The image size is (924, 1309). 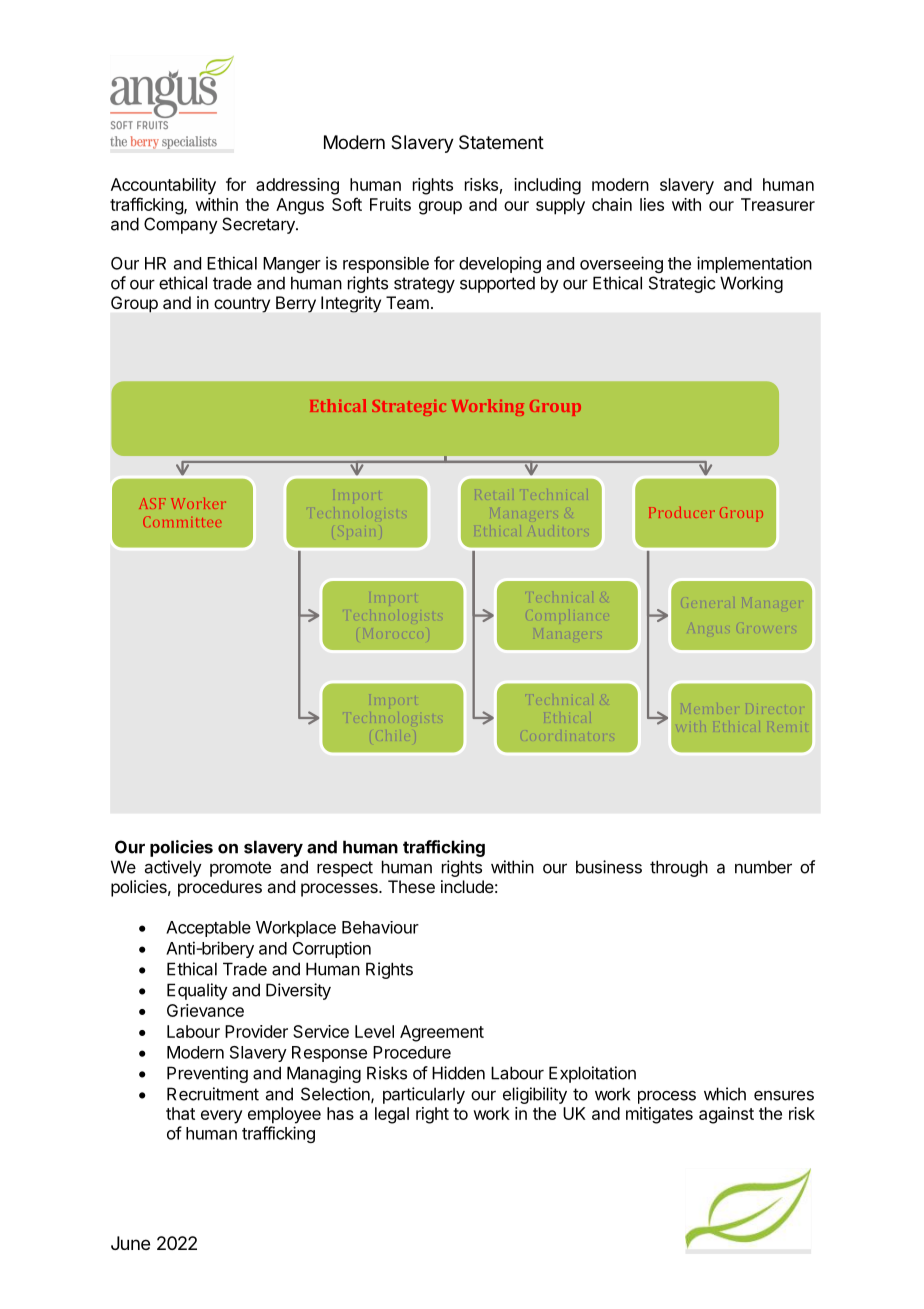 What do you see at coordinates (411, 886) in the image?
I see `These` at bounding box center [411, 886].
